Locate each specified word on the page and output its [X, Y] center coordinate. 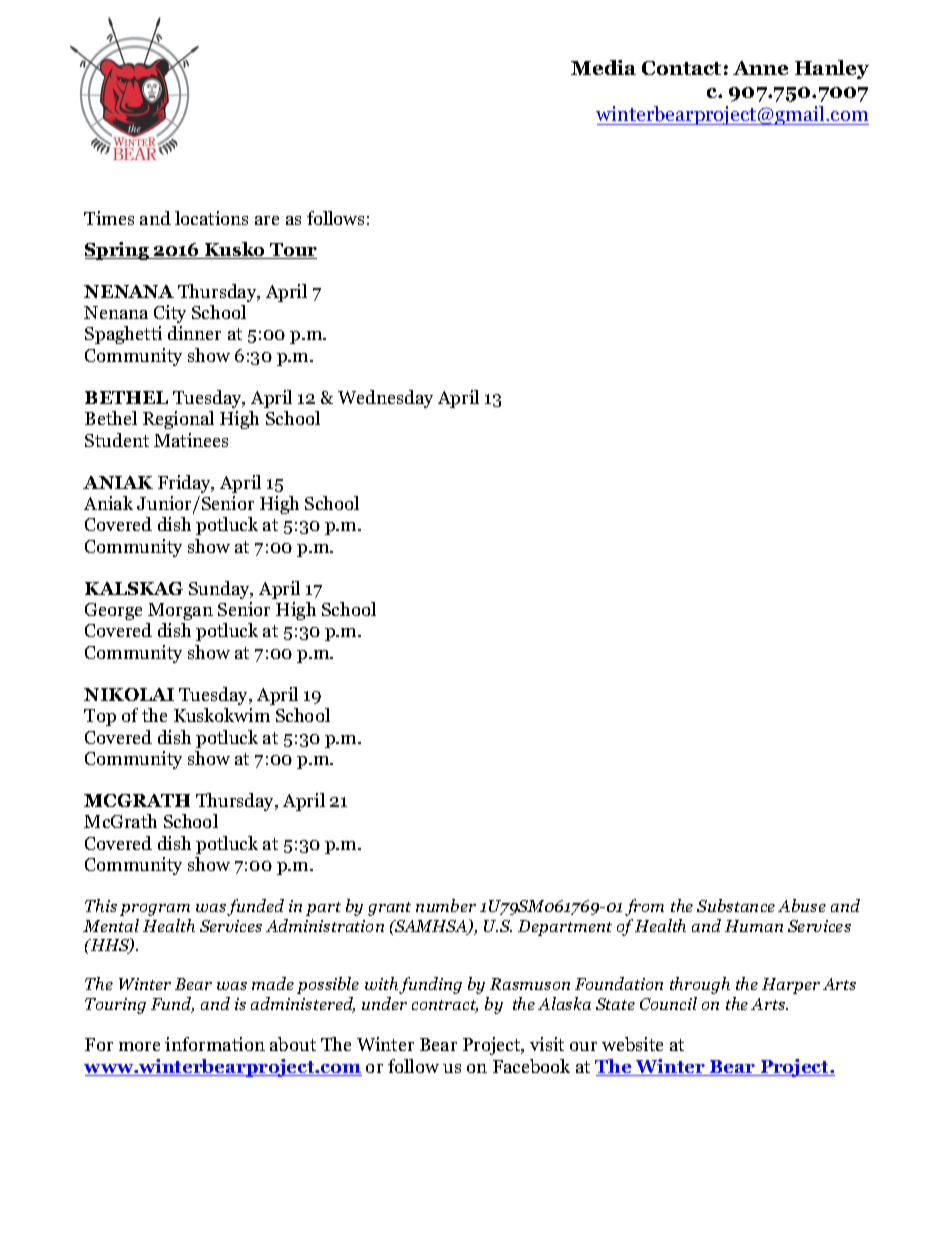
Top [100, 717]
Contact [681, 68]
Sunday [221, 590]
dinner [194, 333]
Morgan [180, 611]
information [215, 1044]
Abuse [802, 905]
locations [211, 218]
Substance [736, 905]
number [446, 905]
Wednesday [385, 399]
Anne [760, 68]
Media [603, 67]
